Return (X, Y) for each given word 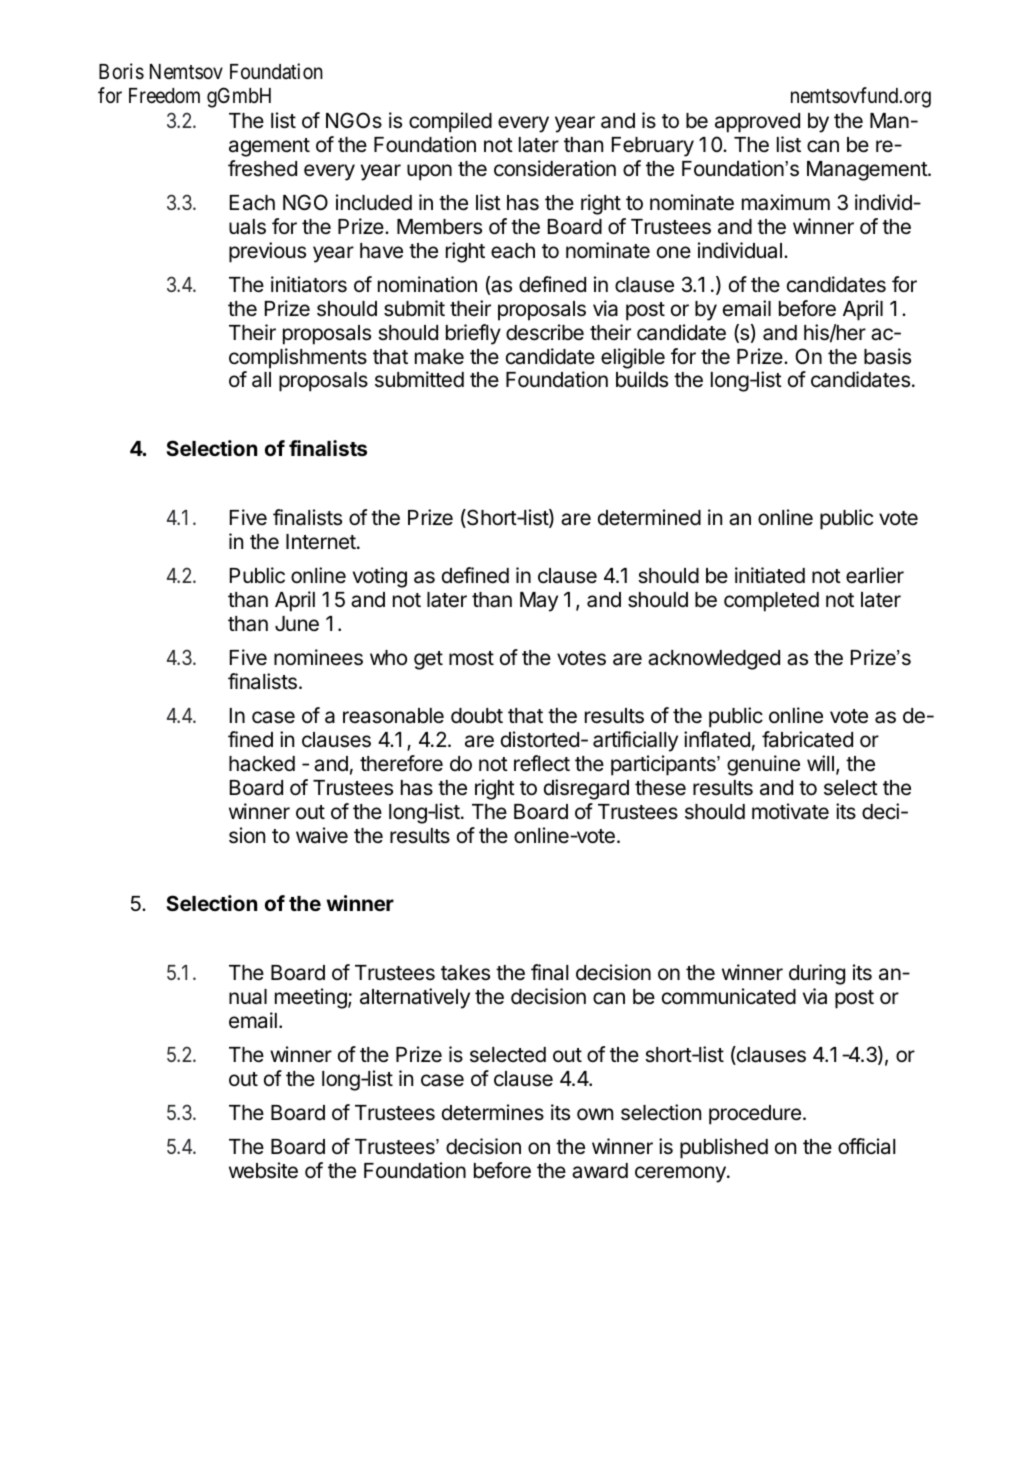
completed (771, 602)
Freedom (164, 96)
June (297, 624)
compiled (450, 122)
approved (757, 123)
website (263, 1170)
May (539, 602)
